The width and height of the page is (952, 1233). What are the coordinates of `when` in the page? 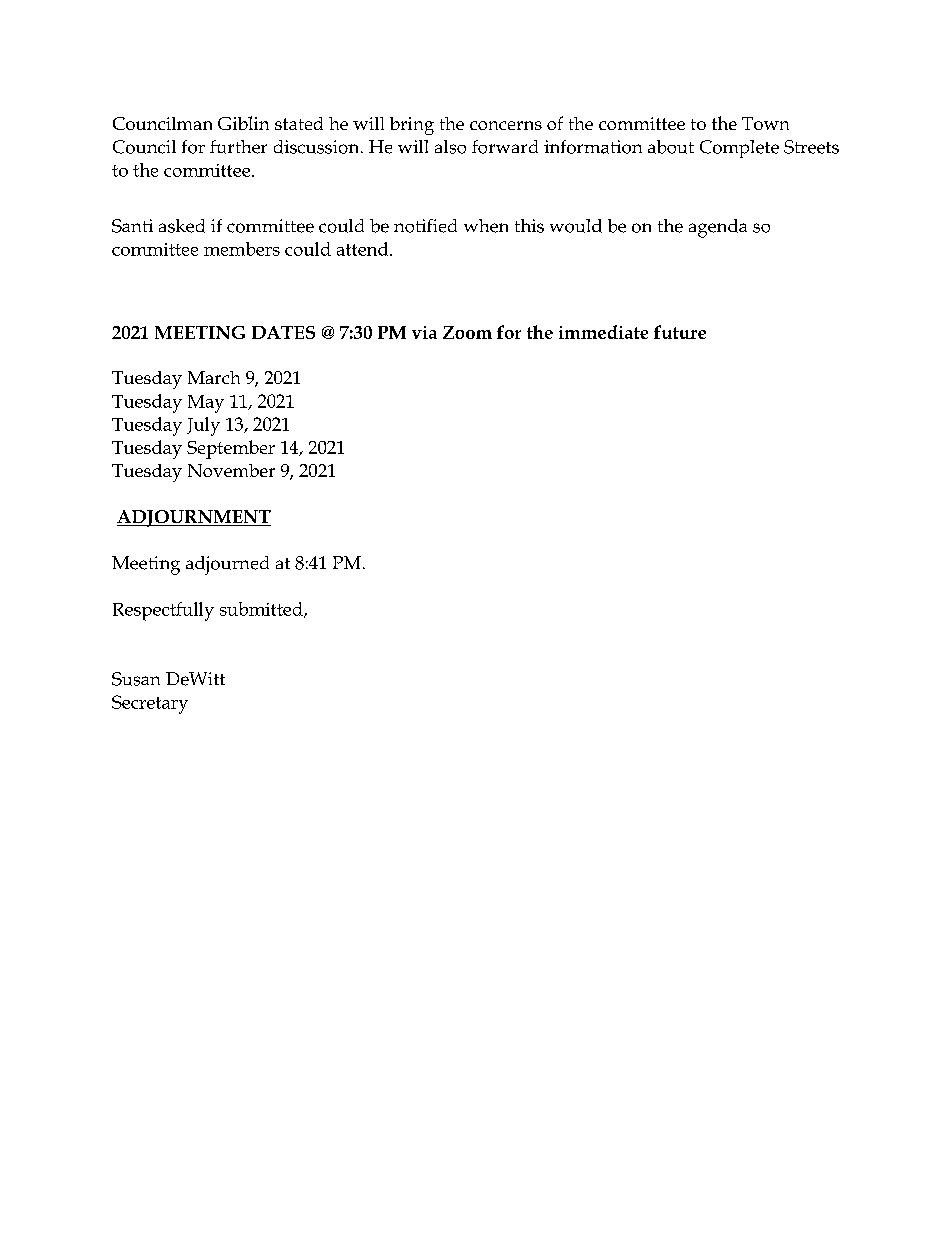 It's located at (486, 226).
